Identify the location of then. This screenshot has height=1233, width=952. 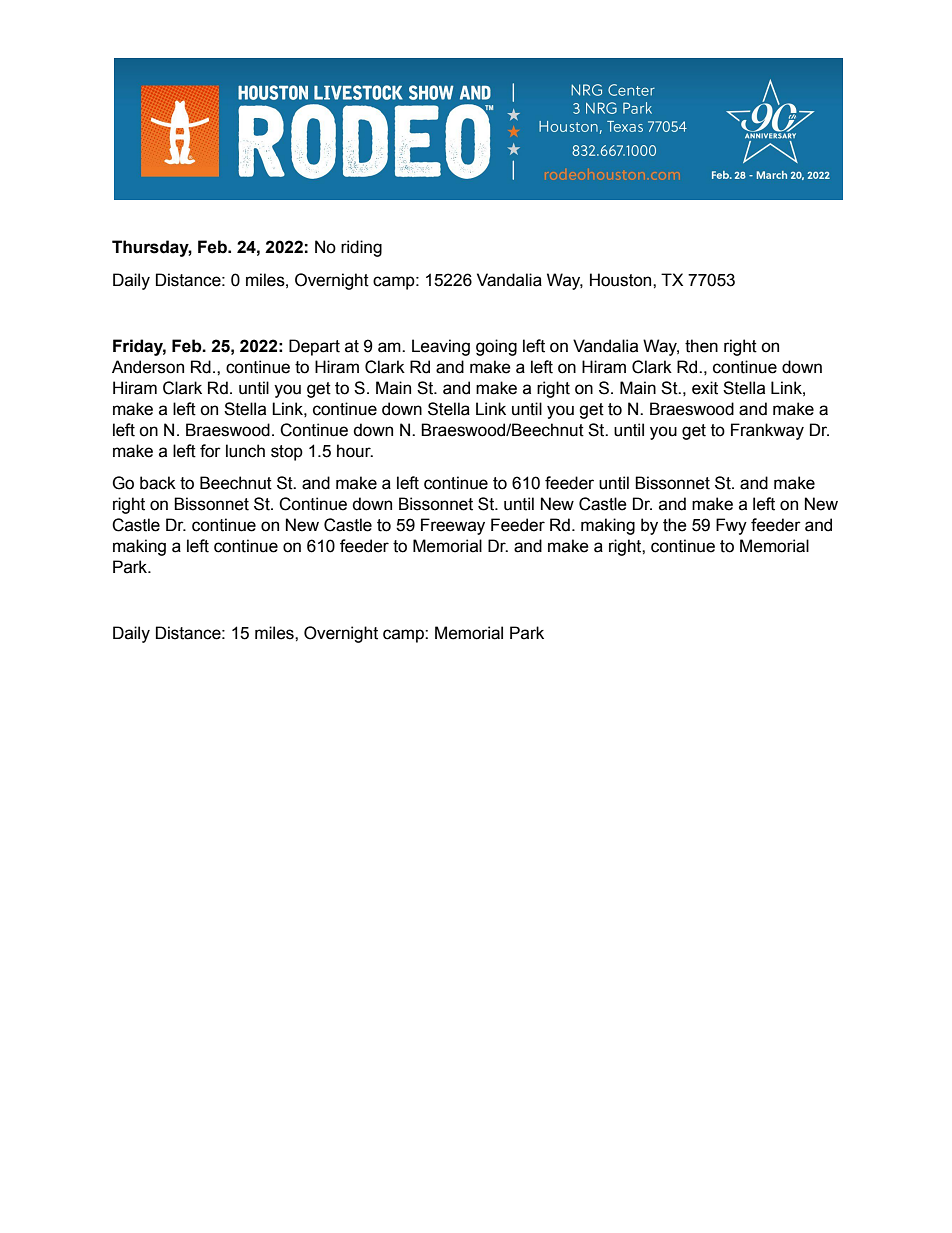
(701, 346).
